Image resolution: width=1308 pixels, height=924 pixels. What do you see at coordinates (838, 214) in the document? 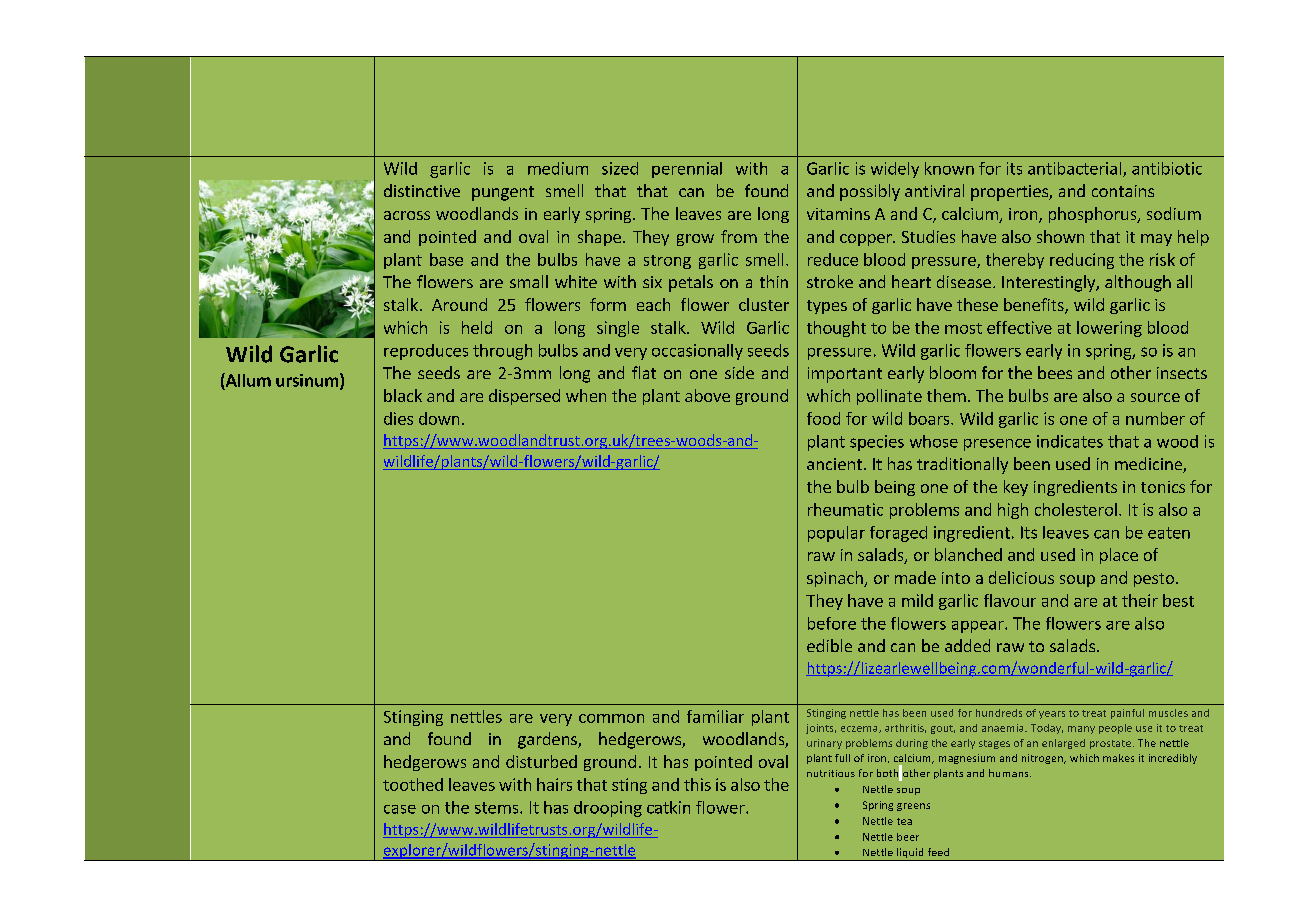
I see `vitamins` at bounding box center [838, 214].
